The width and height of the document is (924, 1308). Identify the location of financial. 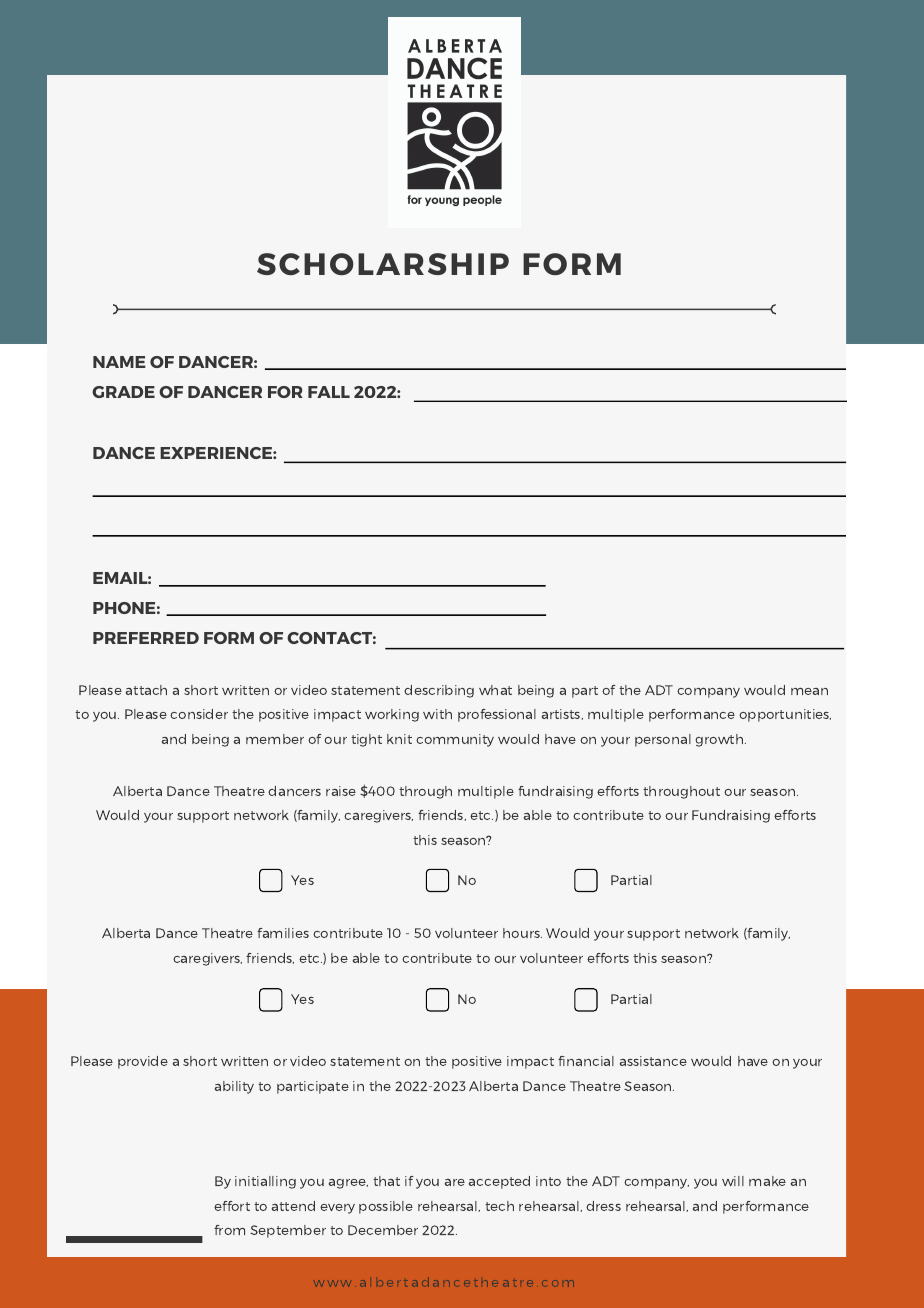
(586, 1061).
